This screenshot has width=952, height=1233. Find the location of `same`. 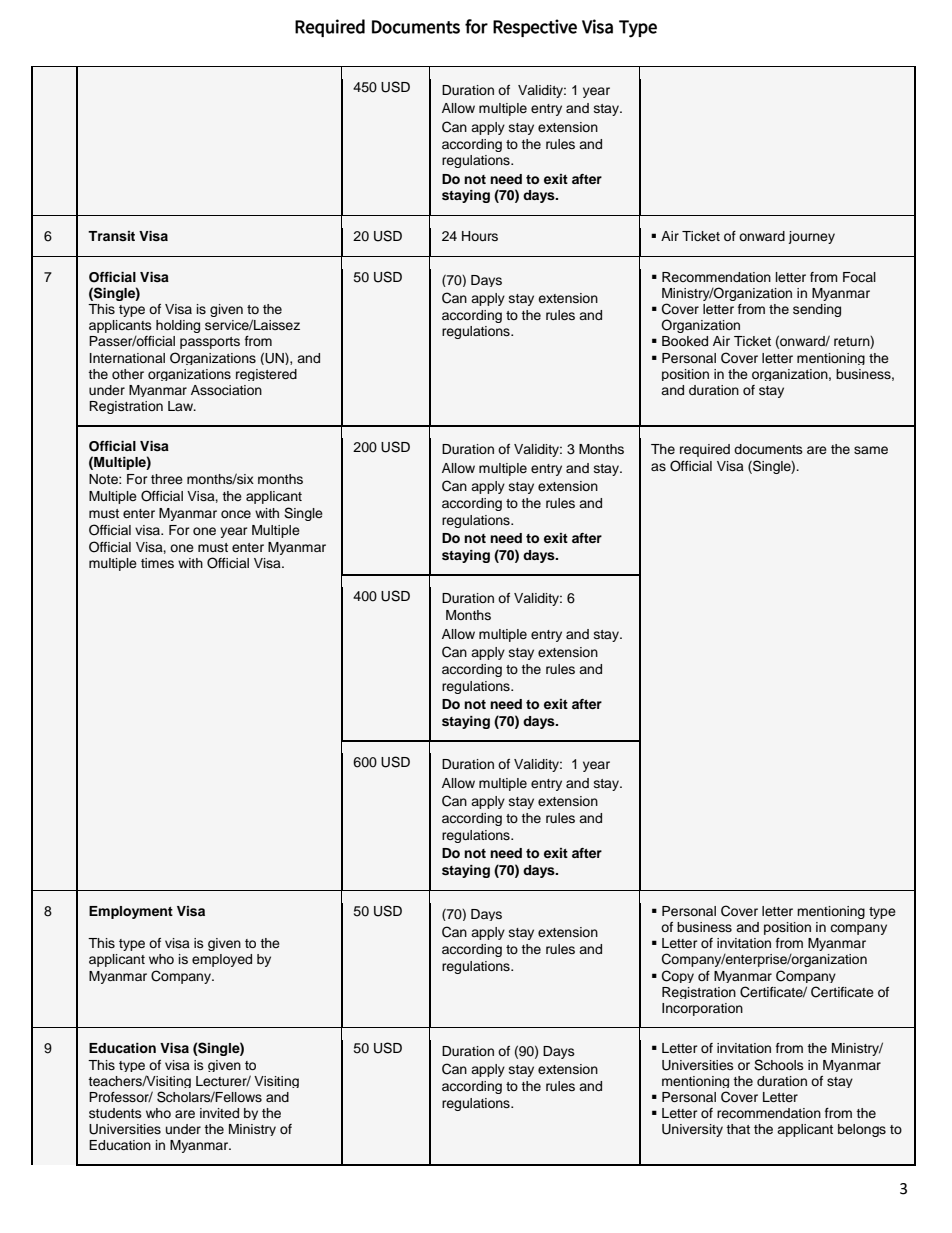

same is located at coordinates (871, 450).
